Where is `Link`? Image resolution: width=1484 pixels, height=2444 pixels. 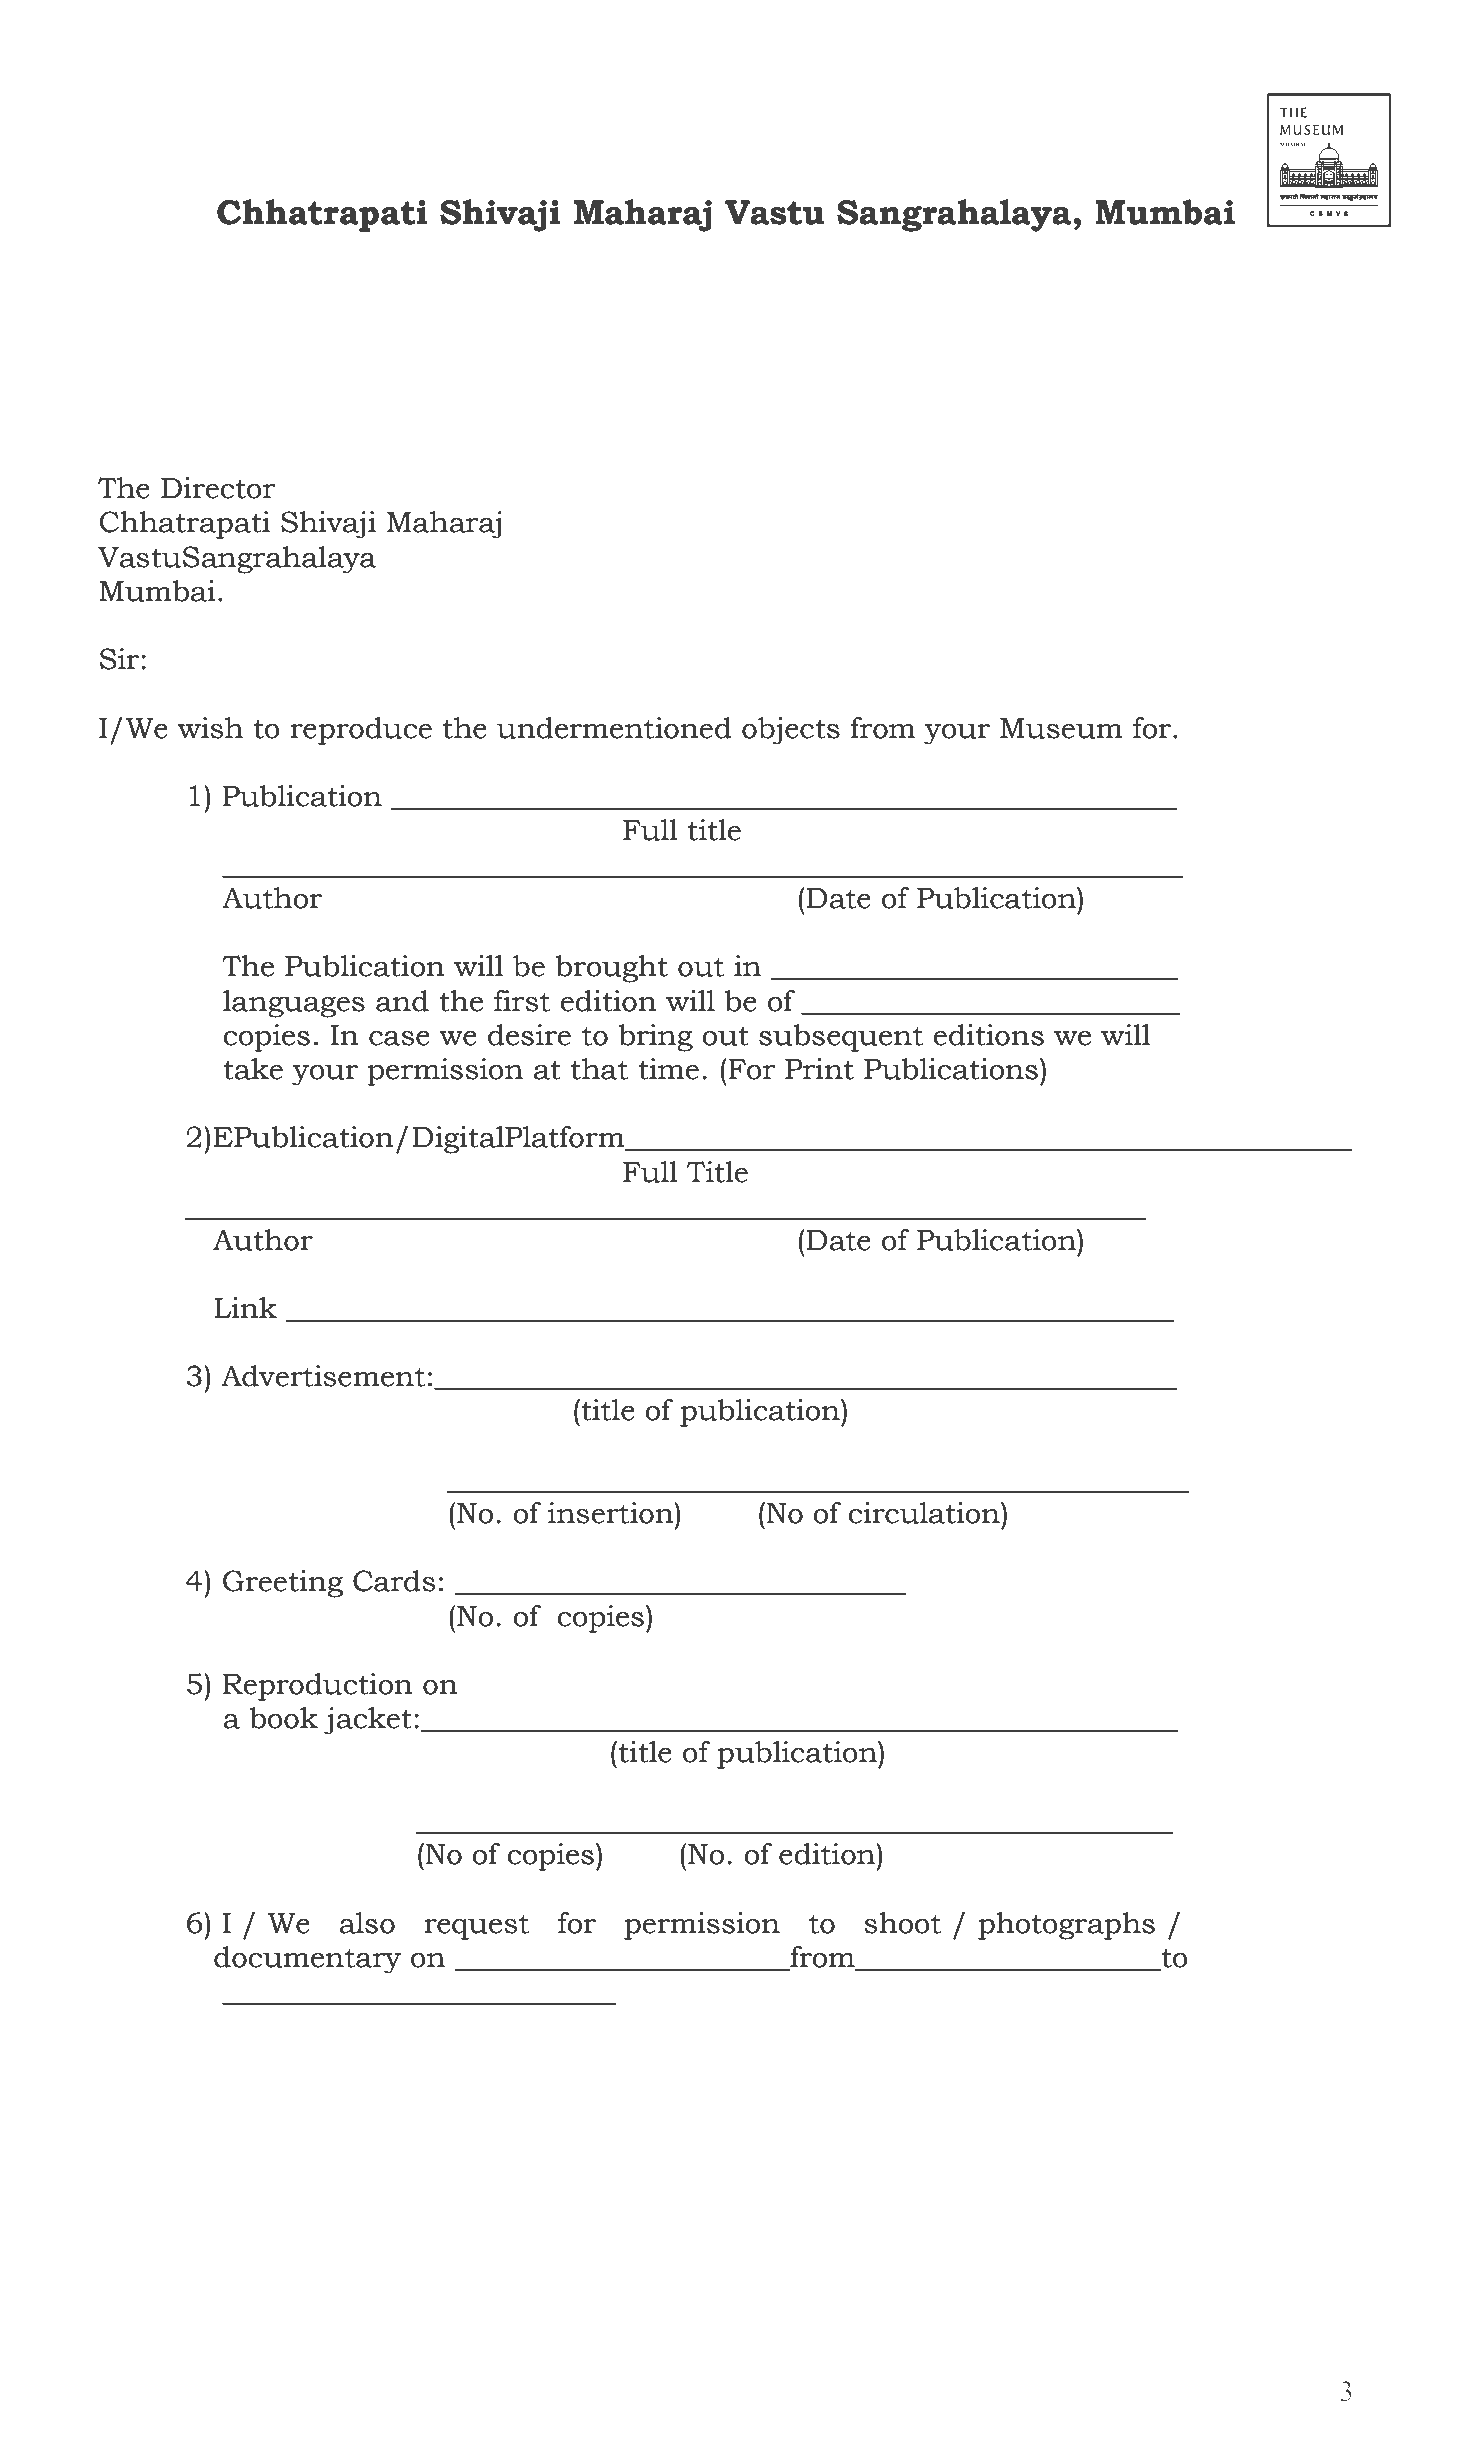
Link is located at coordinates (245, 1307).
